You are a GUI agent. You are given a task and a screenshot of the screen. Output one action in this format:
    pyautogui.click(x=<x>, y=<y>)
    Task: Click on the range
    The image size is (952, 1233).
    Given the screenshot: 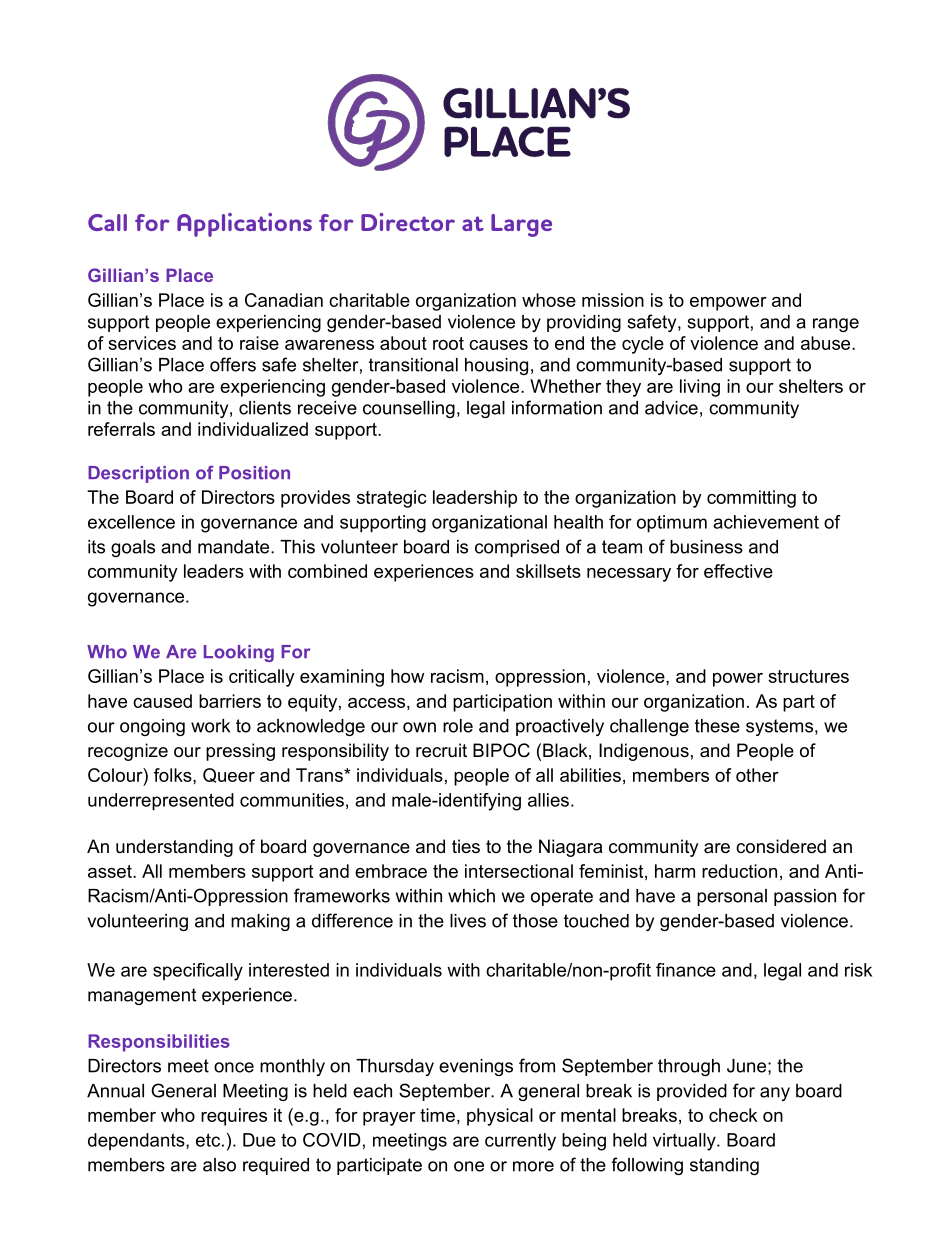 What is the action you would take?
    pyautogui.click(x=836, y=325)
